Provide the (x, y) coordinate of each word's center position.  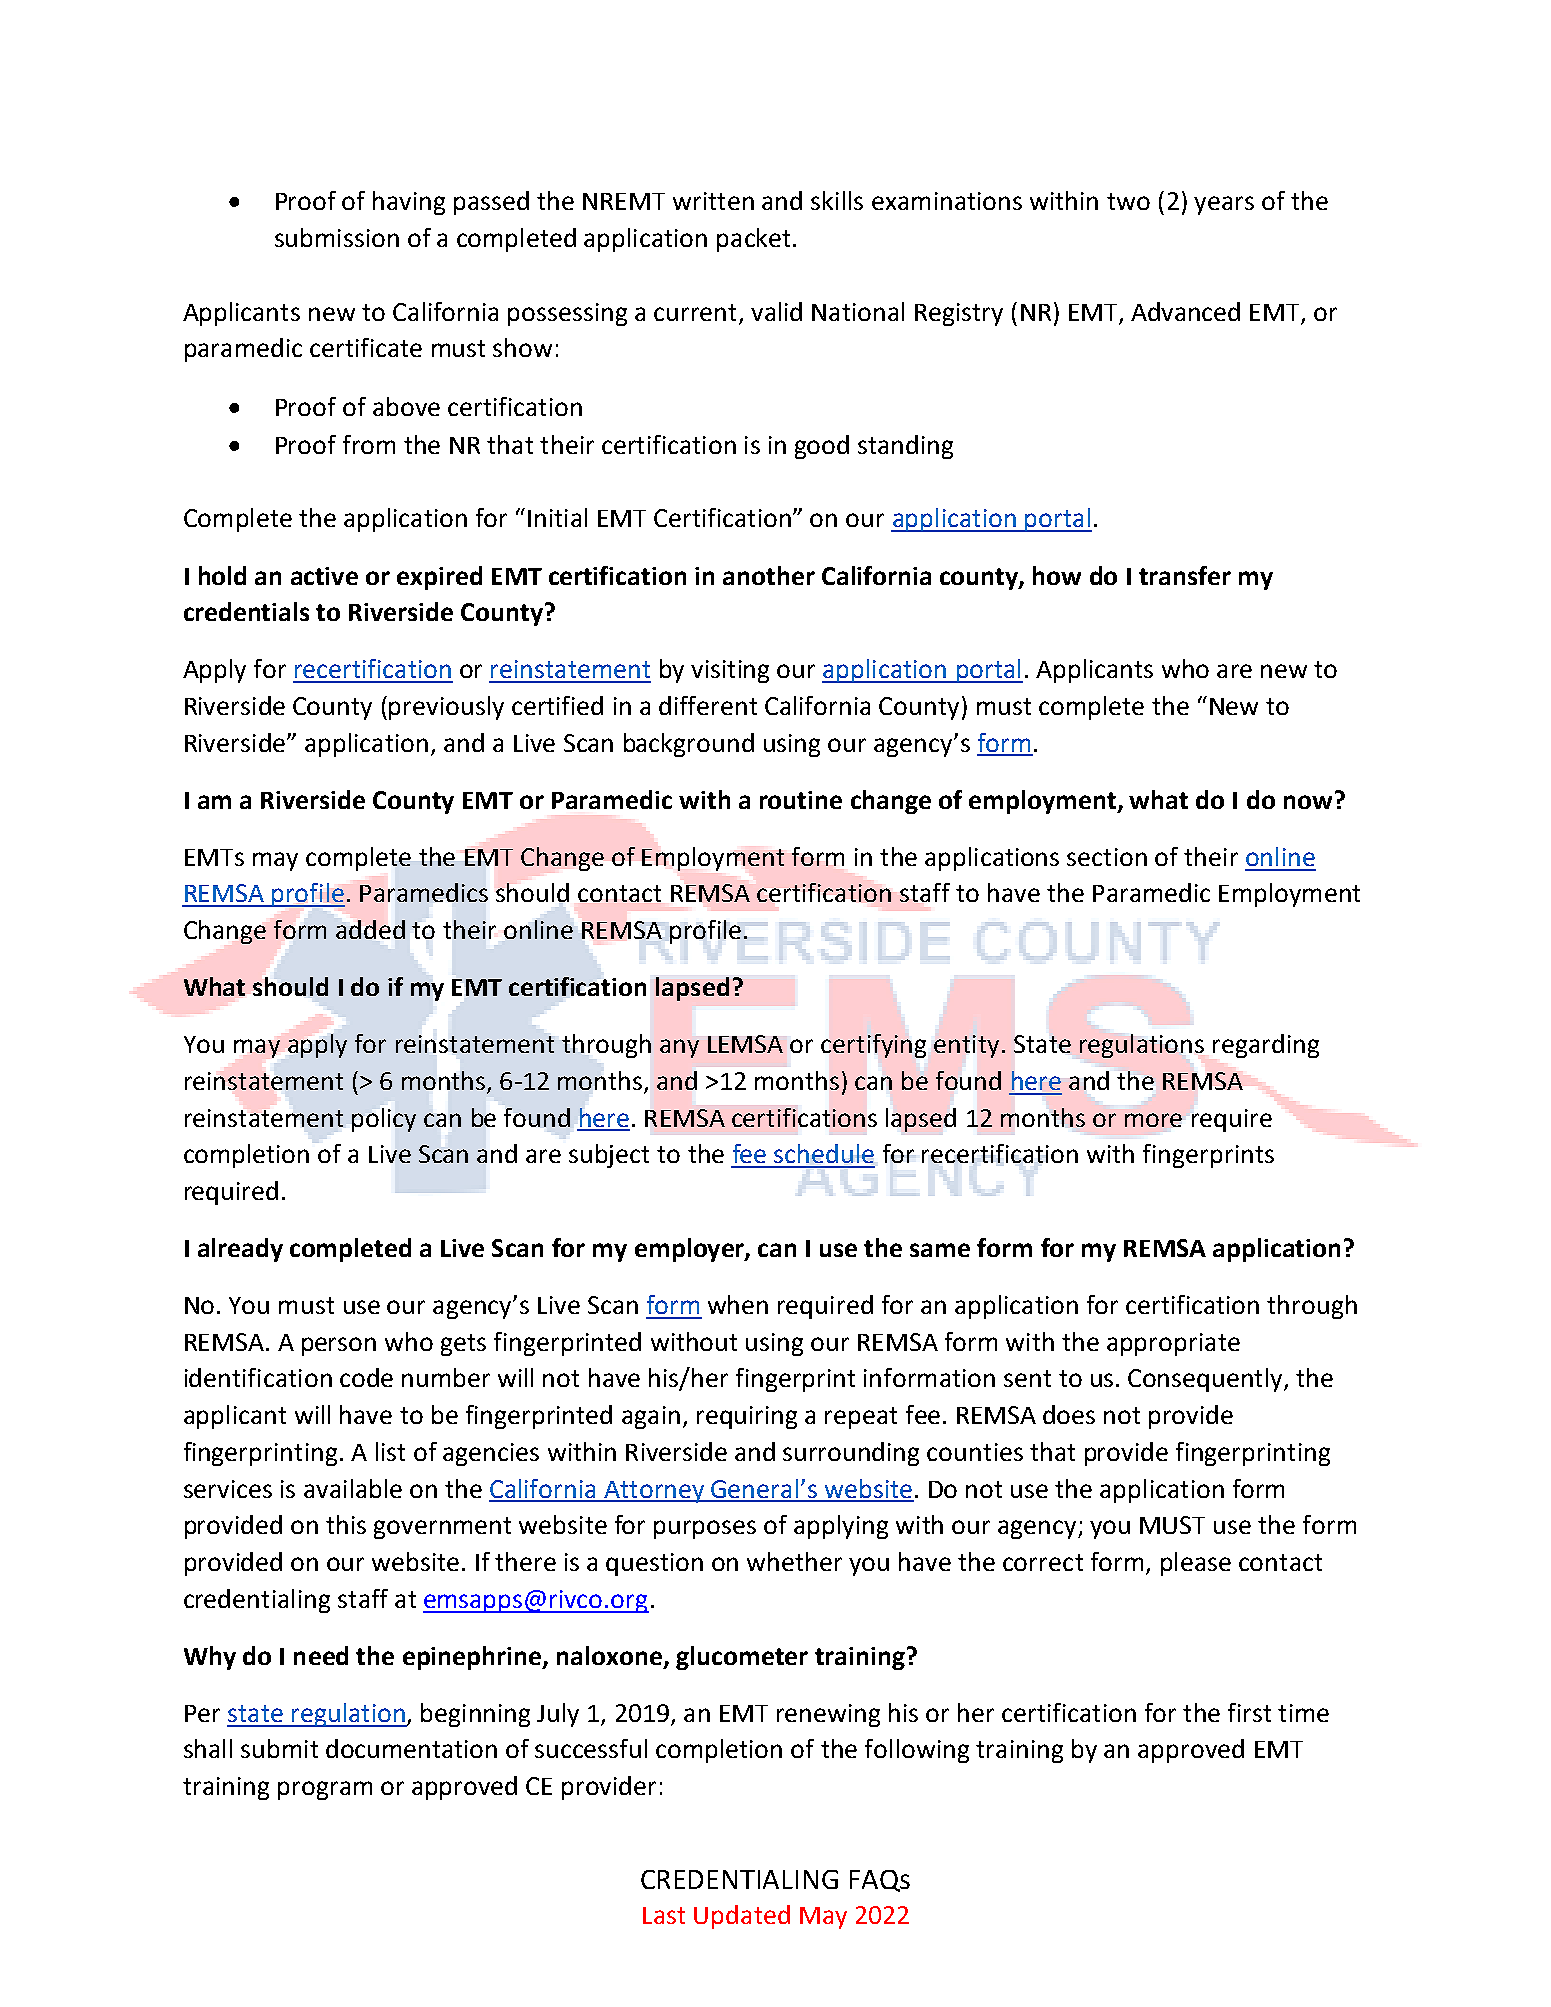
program (325, 1790)
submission (337, 237)
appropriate (1173, 1344)
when (738, 1304)
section (1107, 857)
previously (446, 708)
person (339, 1346)
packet (753, 240)
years (1224, 205)
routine (801, 800)
